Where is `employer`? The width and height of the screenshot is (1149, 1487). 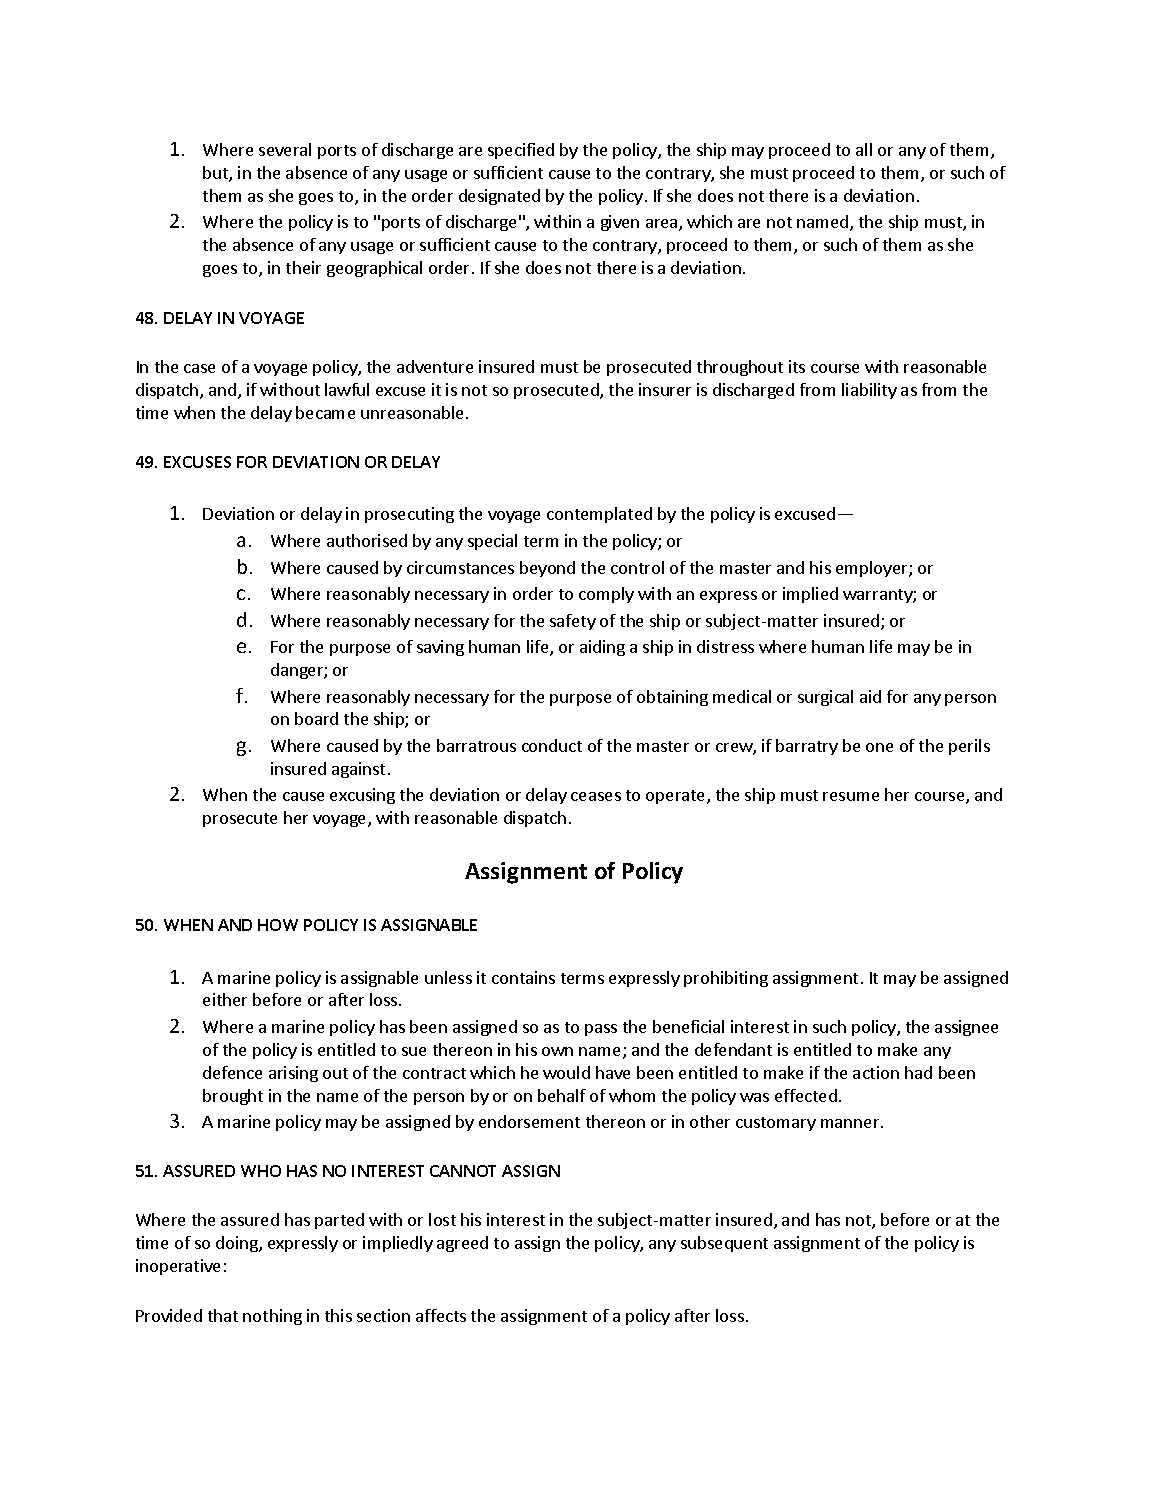 employer is located at coordinates (873, 569).
